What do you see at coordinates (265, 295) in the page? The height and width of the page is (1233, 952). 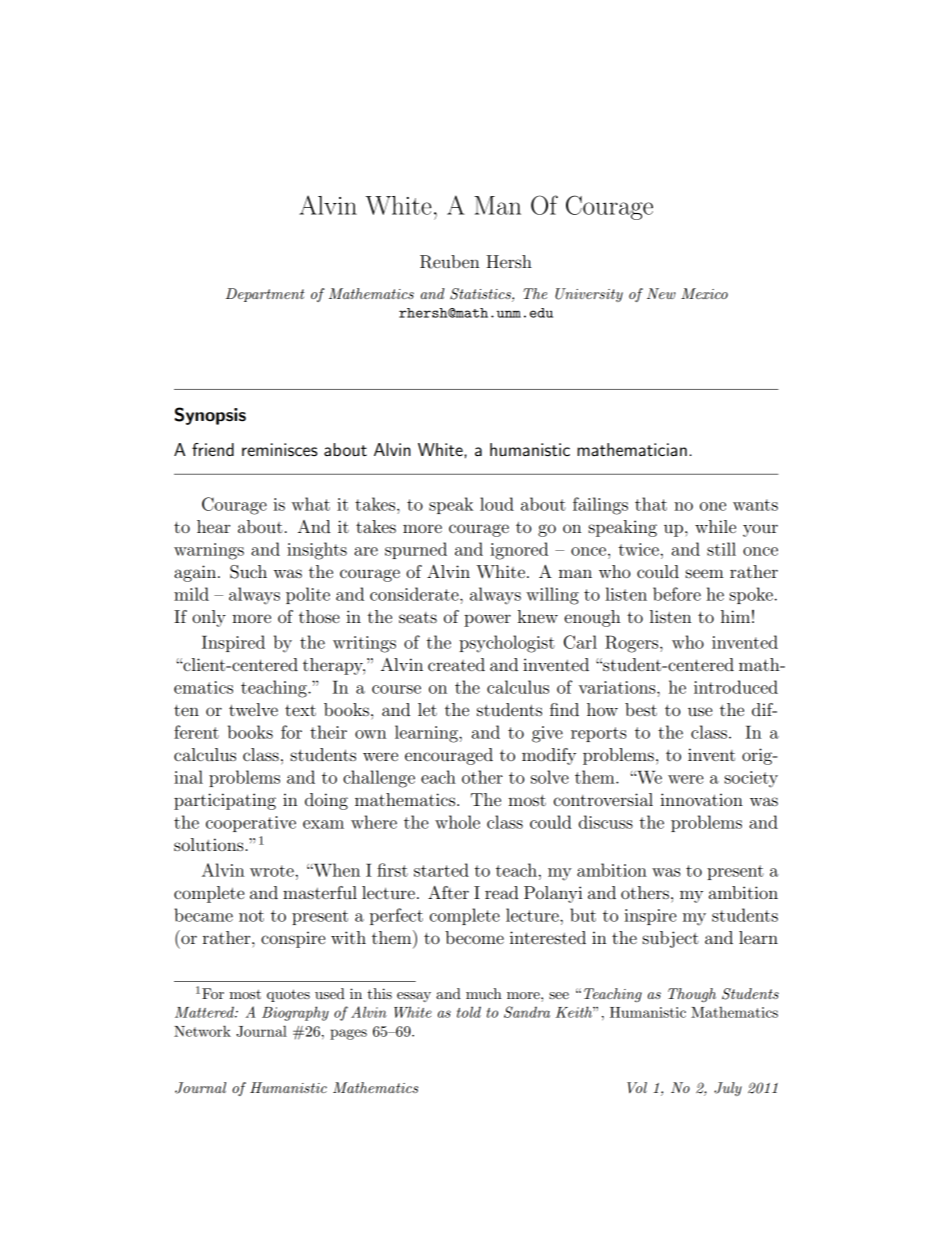 I see `Department` at bounding box center [265, 295].
